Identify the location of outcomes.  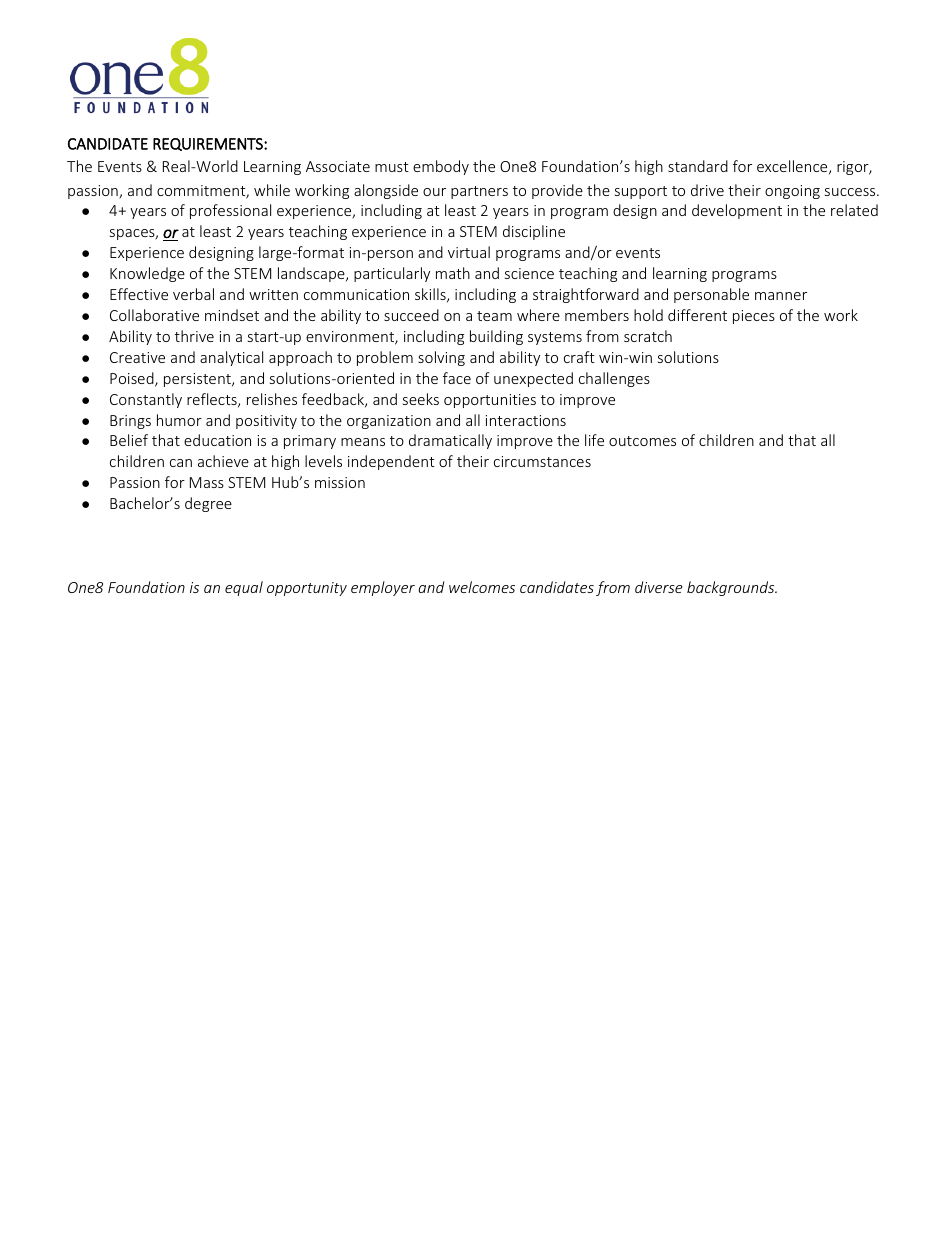
(642, 441).
